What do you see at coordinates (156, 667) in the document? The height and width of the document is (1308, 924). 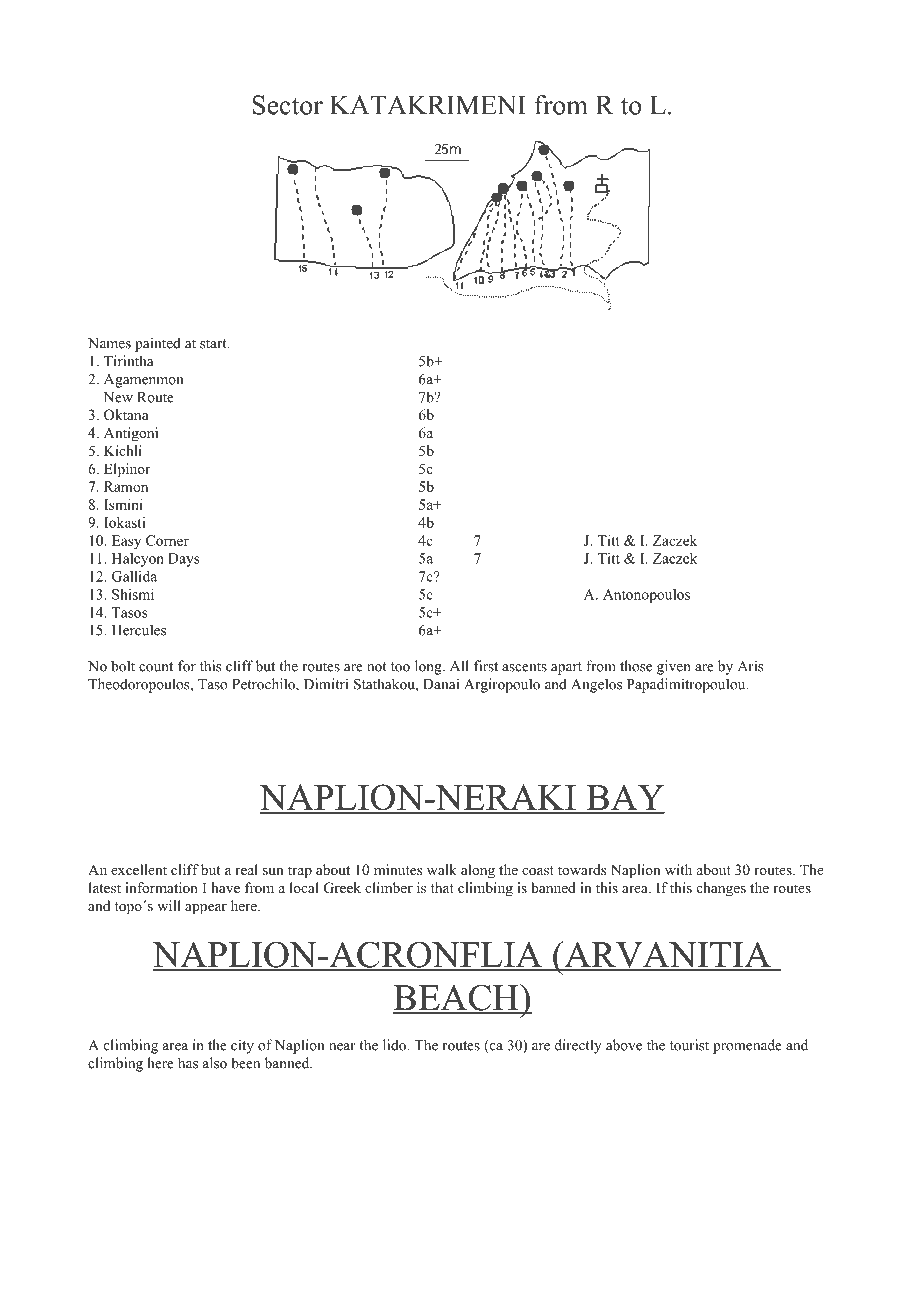 I see `count` at bounding box center [156, 667].
